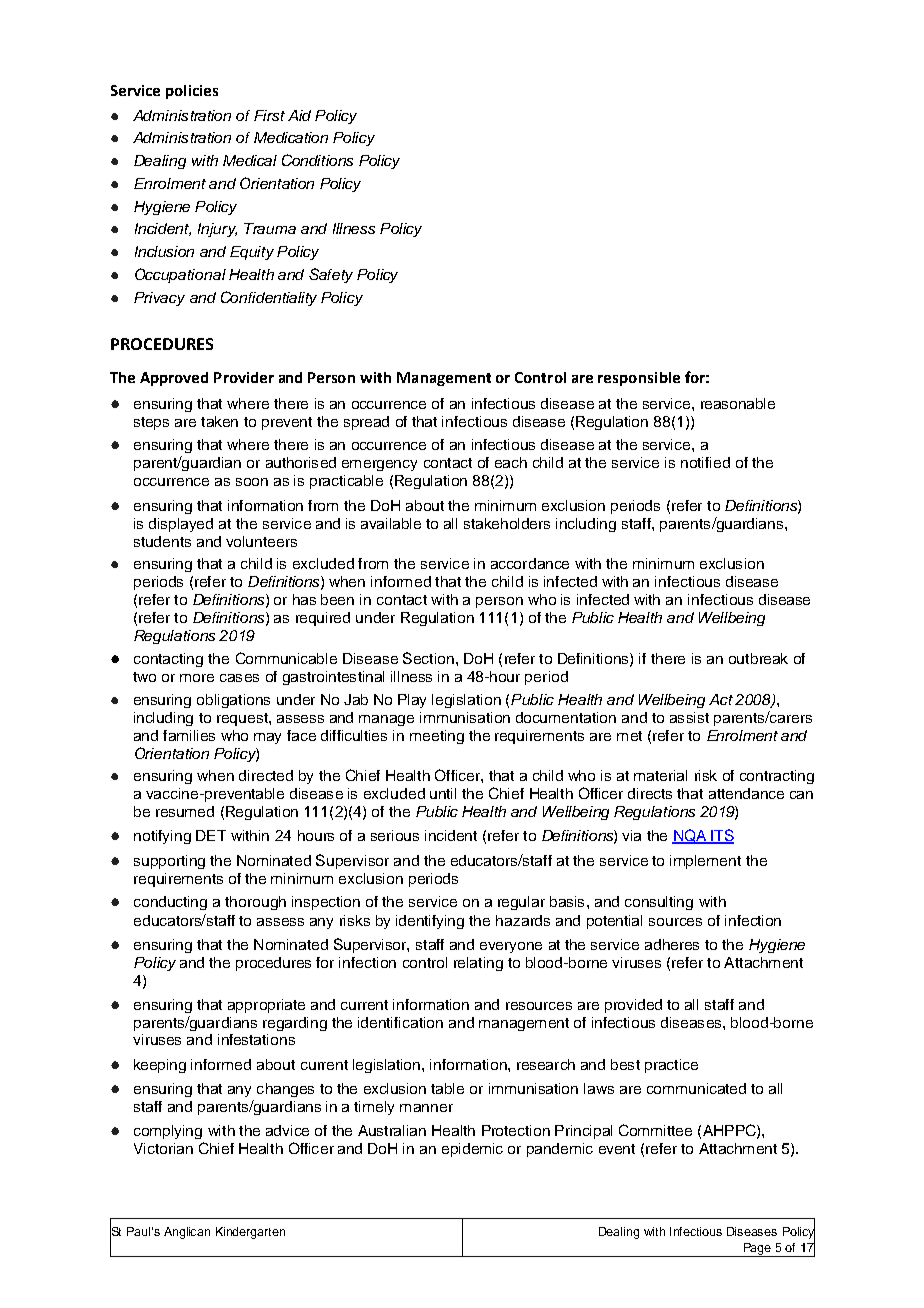 This screenshot has width=924, height=1308. I want to click on Kindergarten, so click(250, 1233).
